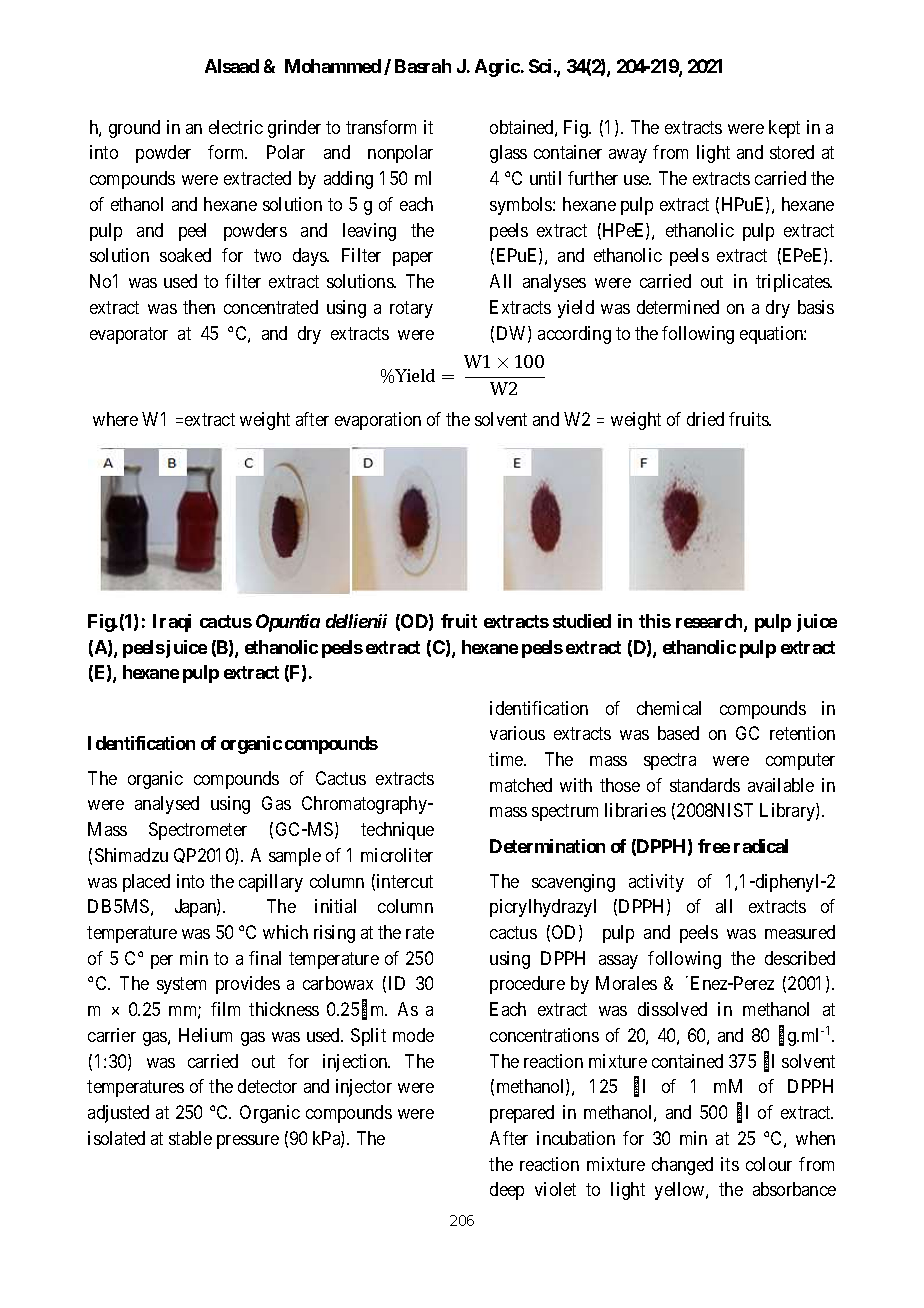  I want to click on research, so click(710, 622).
